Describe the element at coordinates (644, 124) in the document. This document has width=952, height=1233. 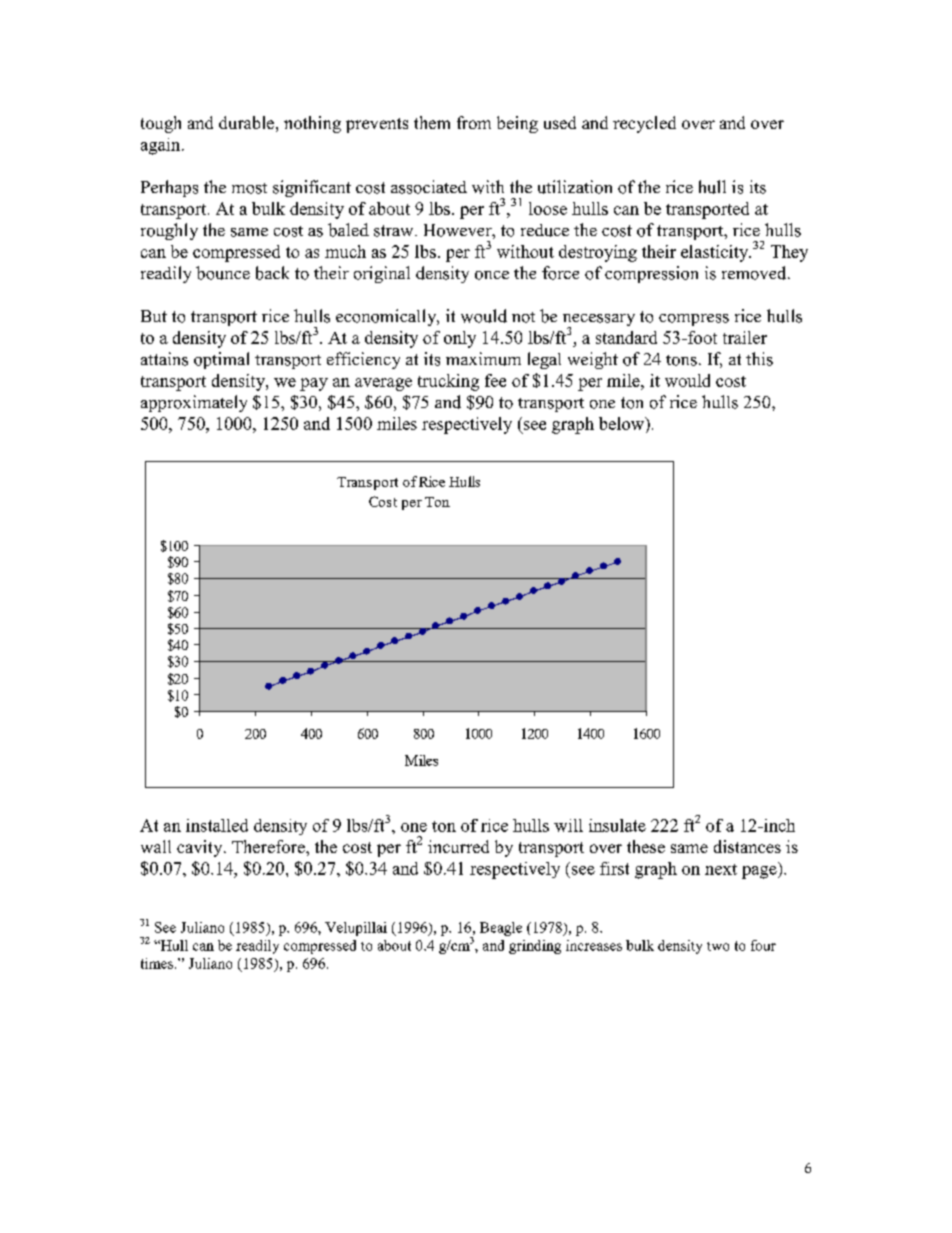
I see `recycled` at that location.
